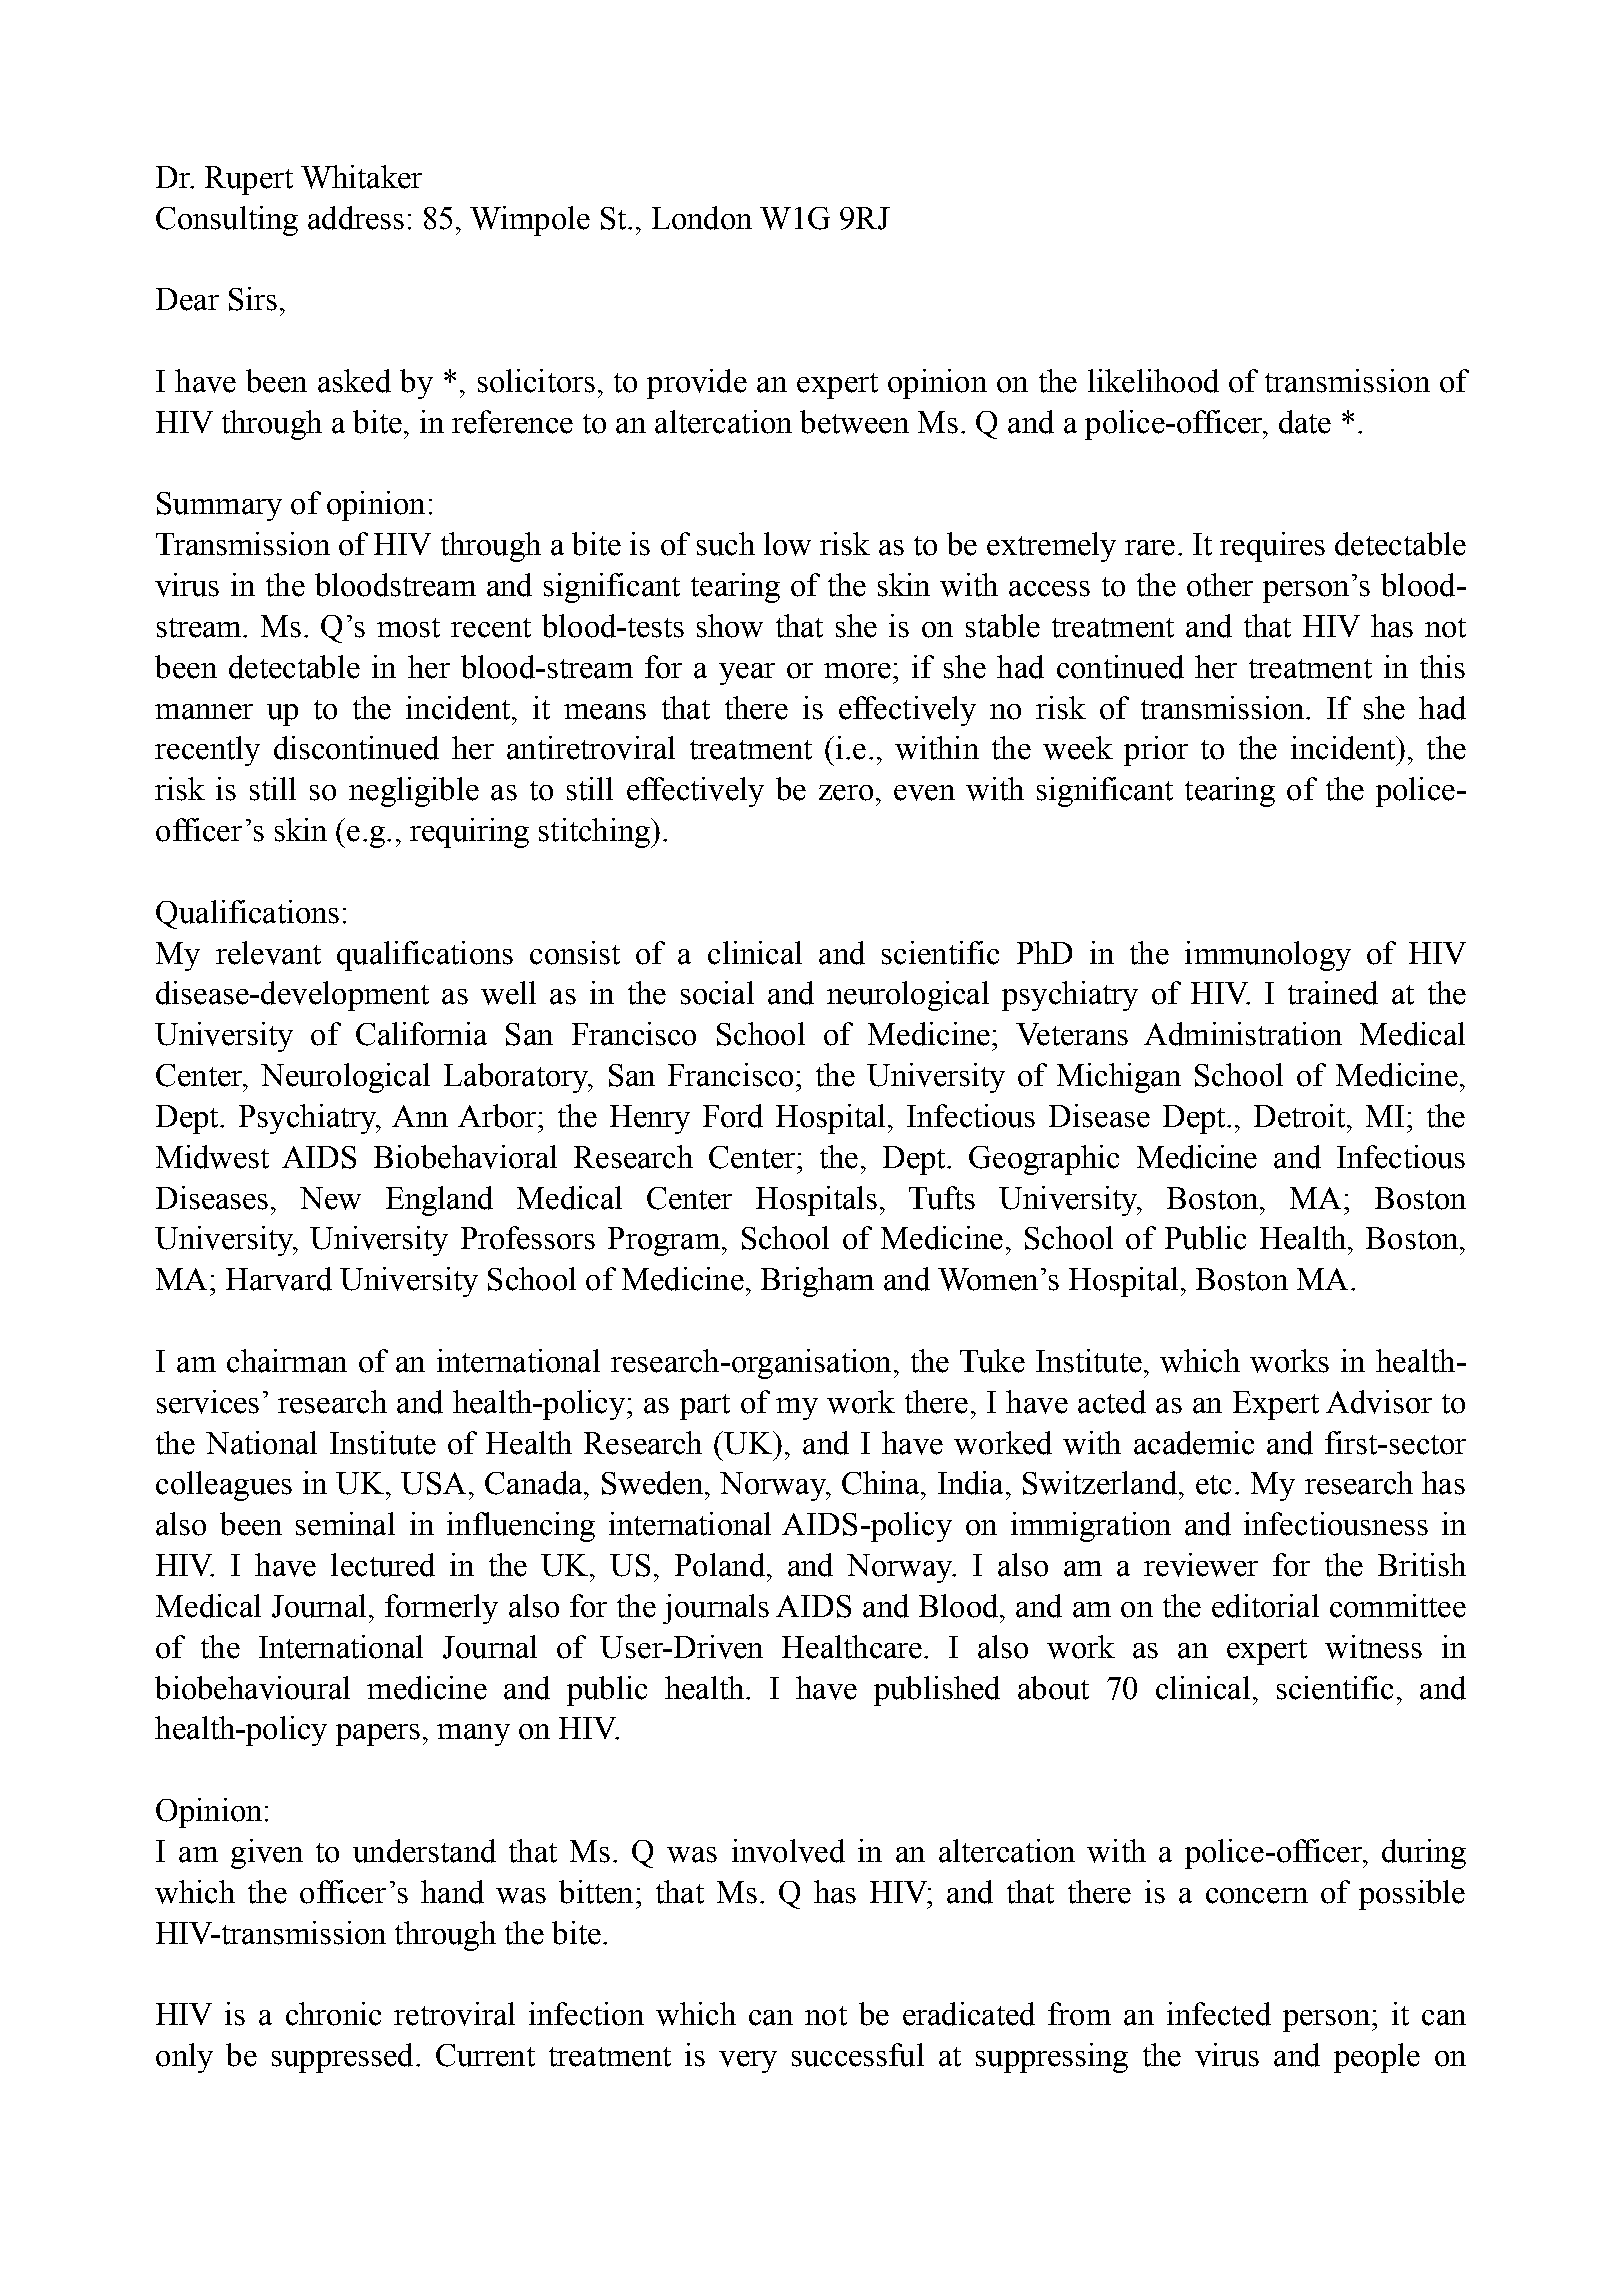 This image has height=2292, width=1620. What do you see at coordinates (1265, 1606) in the image?
I see `editorial` at bounding box center [1265, 1606].
